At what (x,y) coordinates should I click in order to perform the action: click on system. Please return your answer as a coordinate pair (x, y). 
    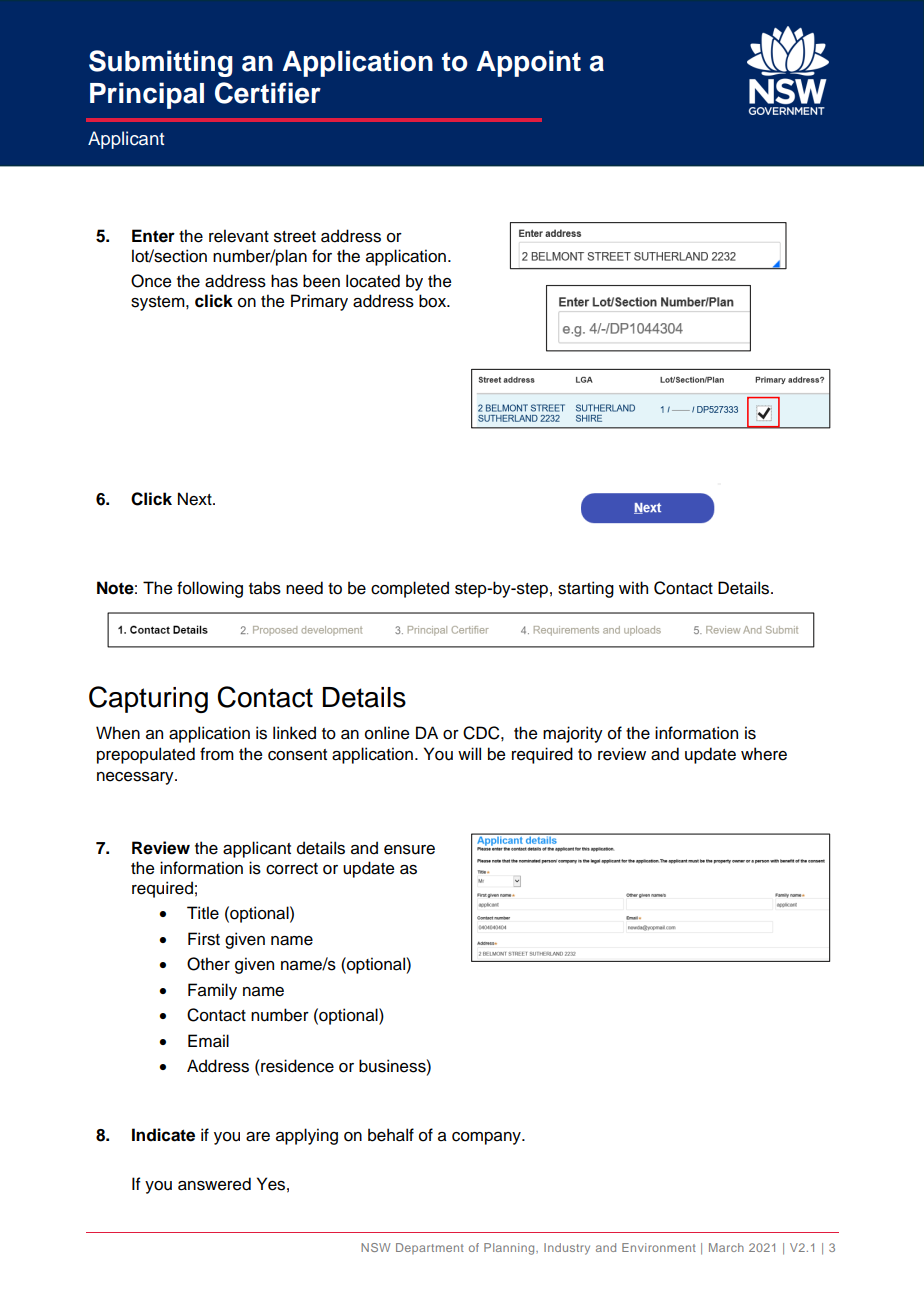
    Looking at the image, I should click on (159, 303).
